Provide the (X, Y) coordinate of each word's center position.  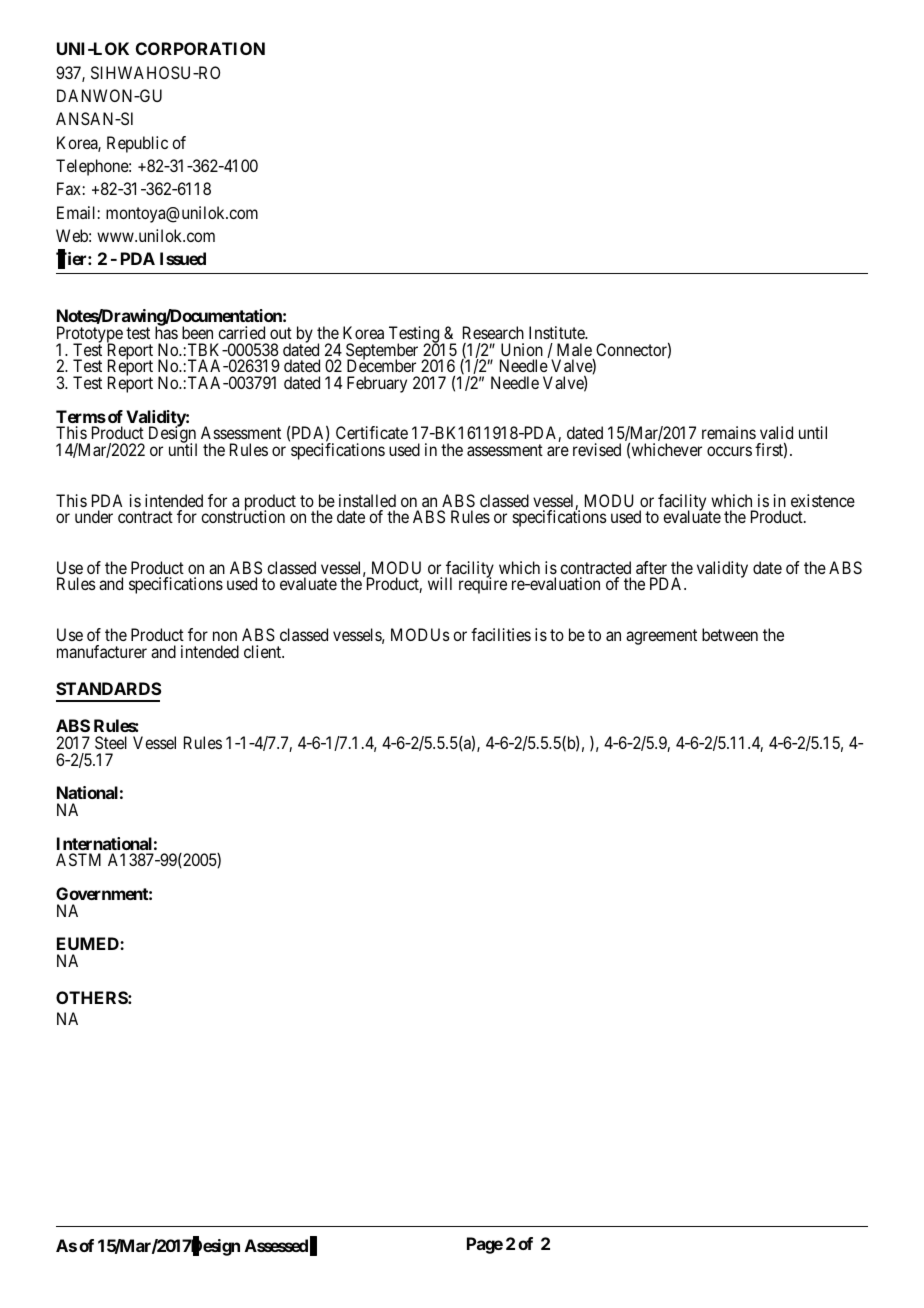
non (225, 636)
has (166, 332)
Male (574, 349)
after (651, 567)
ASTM (78, 859)
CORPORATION (200, 48)
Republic (137, 144)
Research (493, 332)
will (440, 583)
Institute (558, 332)
